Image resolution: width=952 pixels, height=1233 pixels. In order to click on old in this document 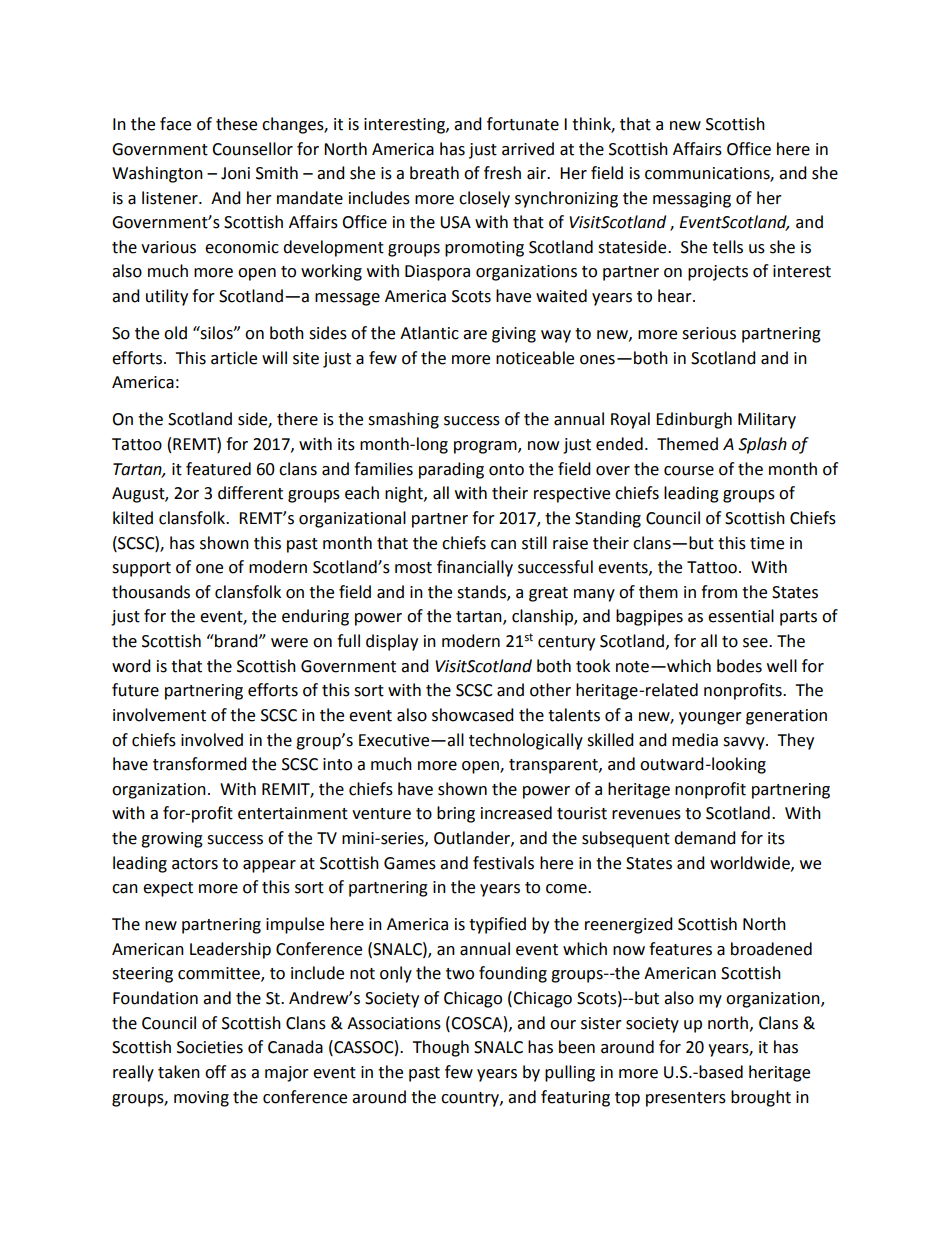, I will do `click(175, 333)`.
